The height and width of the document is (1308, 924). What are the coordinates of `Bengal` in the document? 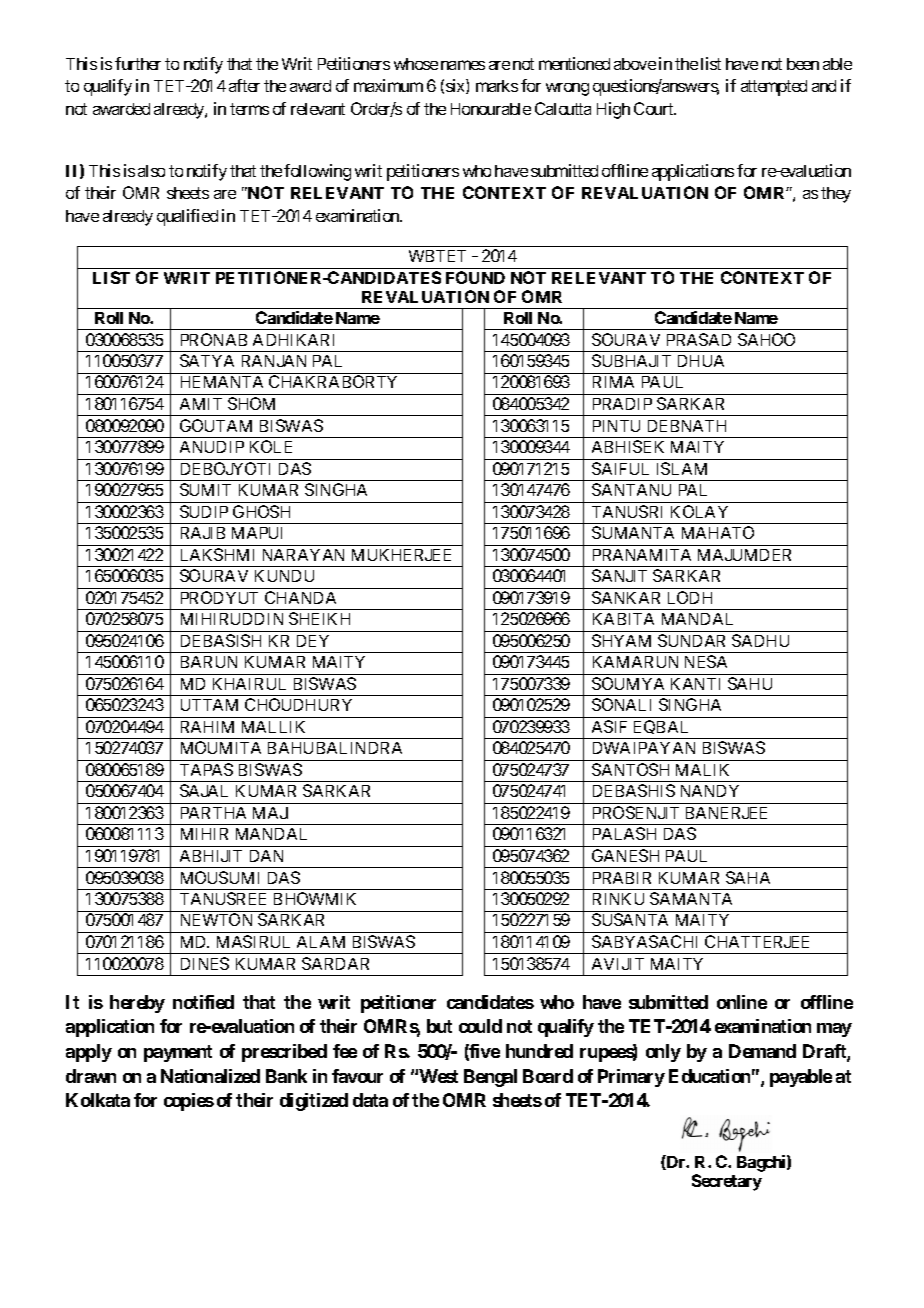 It's located at (490, 1078).
